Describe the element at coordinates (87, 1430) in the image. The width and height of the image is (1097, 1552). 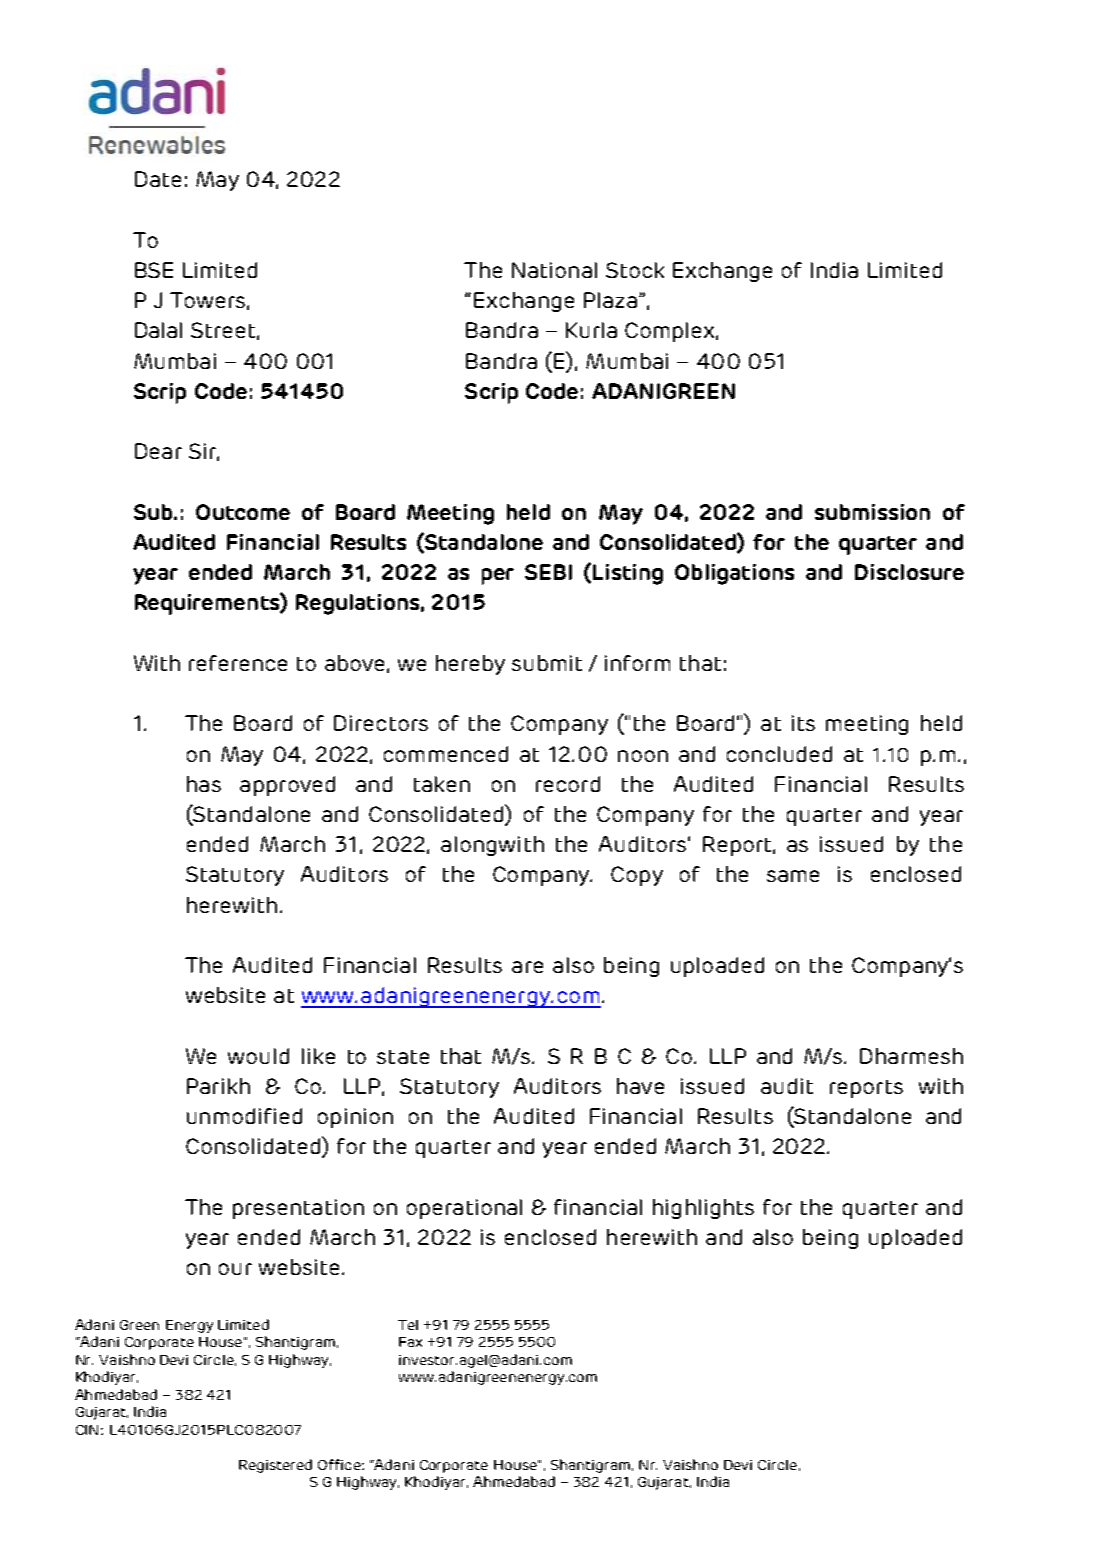
I see `CIN` at that location.
